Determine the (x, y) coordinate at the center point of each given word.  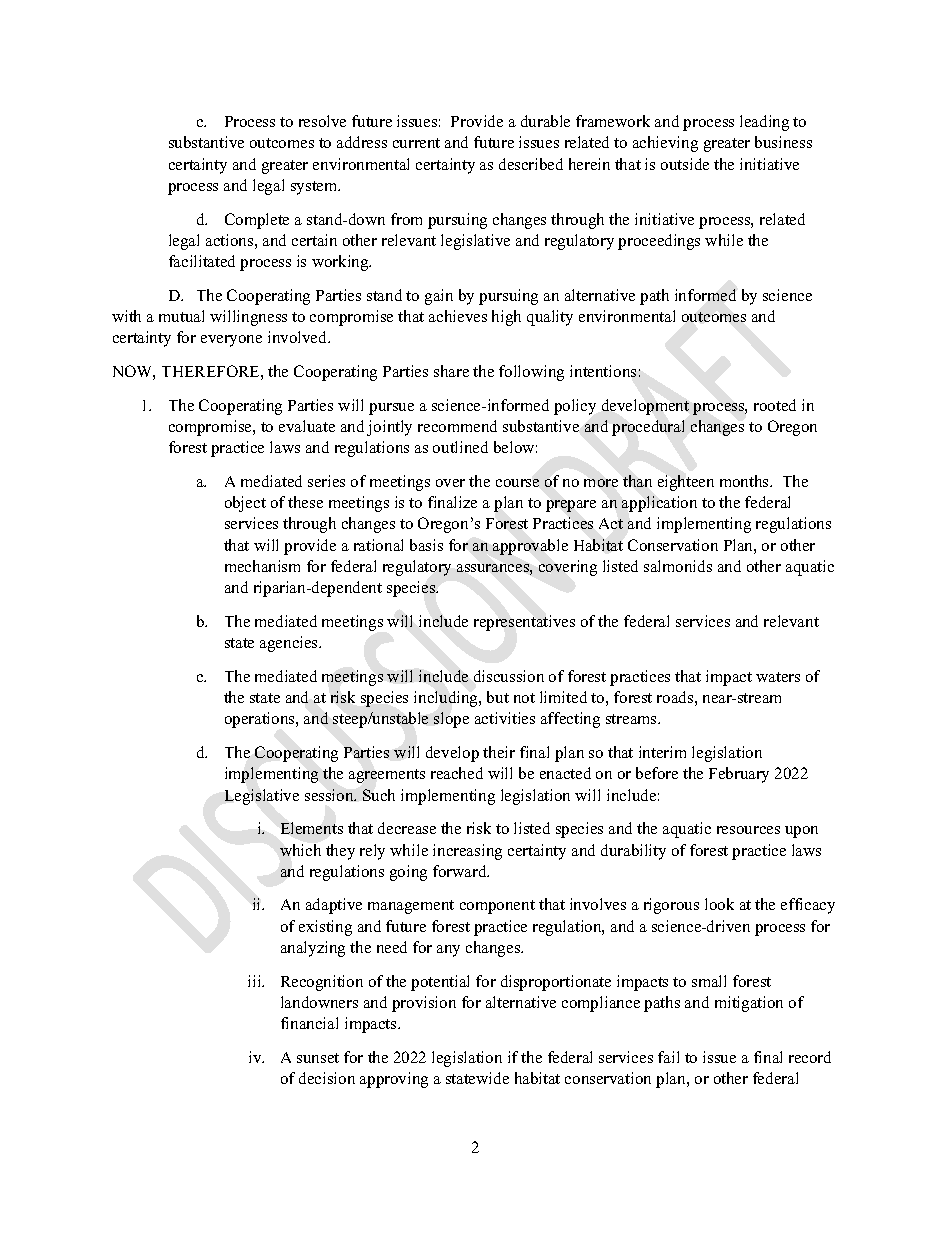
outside (685, 164)
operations (261, 720)
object (245, 504)
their (499, 752)
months (745, 481)
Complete (257, 221)
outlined (460, 447)
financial (309, 1023)
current (416, 143)
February (739, 775)
